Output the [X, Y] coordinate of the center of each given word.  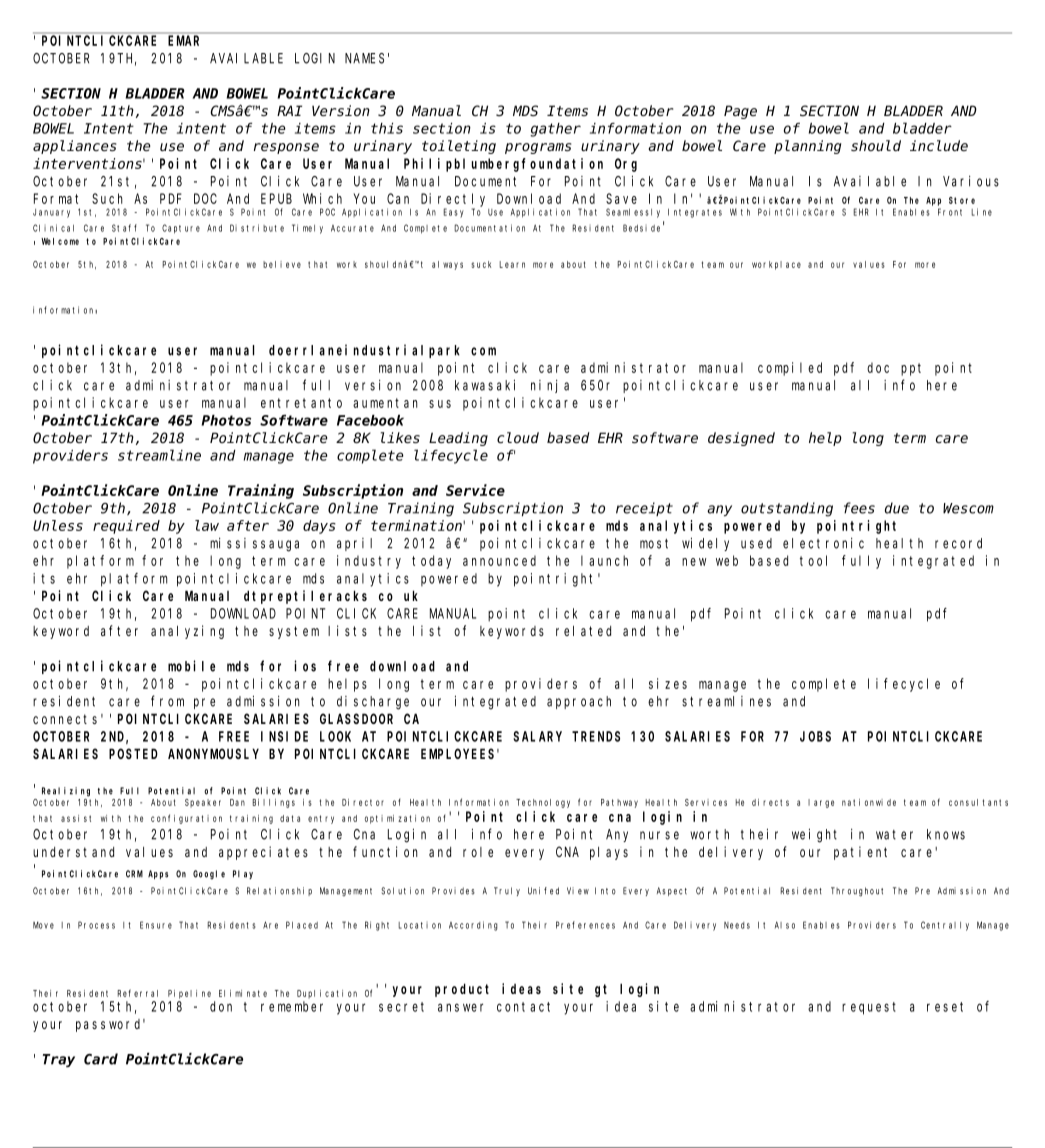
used [756, 543]
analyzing [187, 632]
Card [101, 1059]
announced [499, 560]
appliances [74, 147]
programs [538, 148]
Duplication [327, 994]
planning [807, 147]
